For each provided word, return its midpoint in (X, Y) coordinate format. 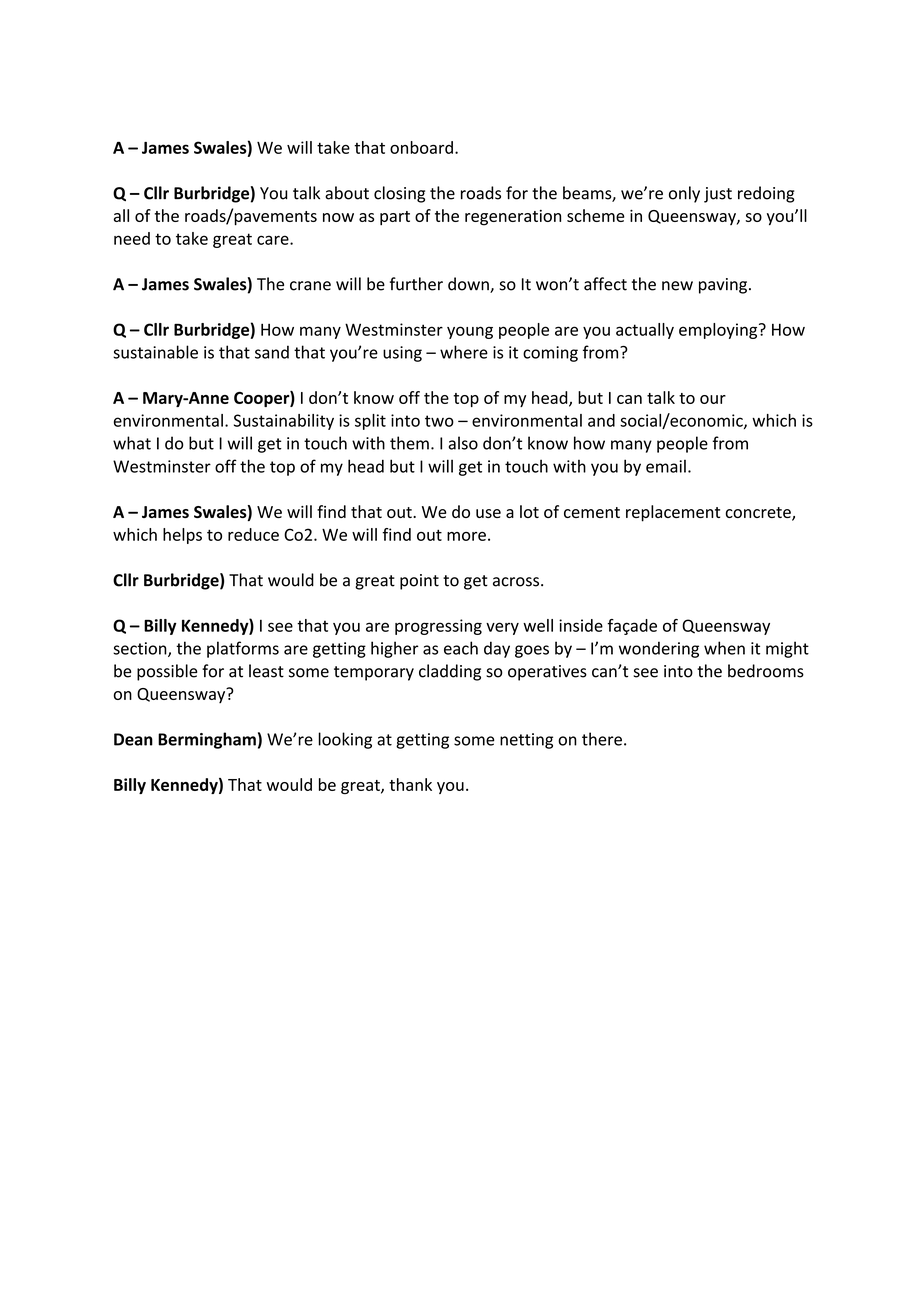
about (347, 193)
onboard (421, 147)
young (470, 332)
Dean (133, 739)
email (666, 466)
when (724, 648)
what (132, 443)
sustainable (155, 352)
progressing (438, 627)
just (718, 195)
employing (719, 331)
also (463, 443)
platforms (243, 649)
